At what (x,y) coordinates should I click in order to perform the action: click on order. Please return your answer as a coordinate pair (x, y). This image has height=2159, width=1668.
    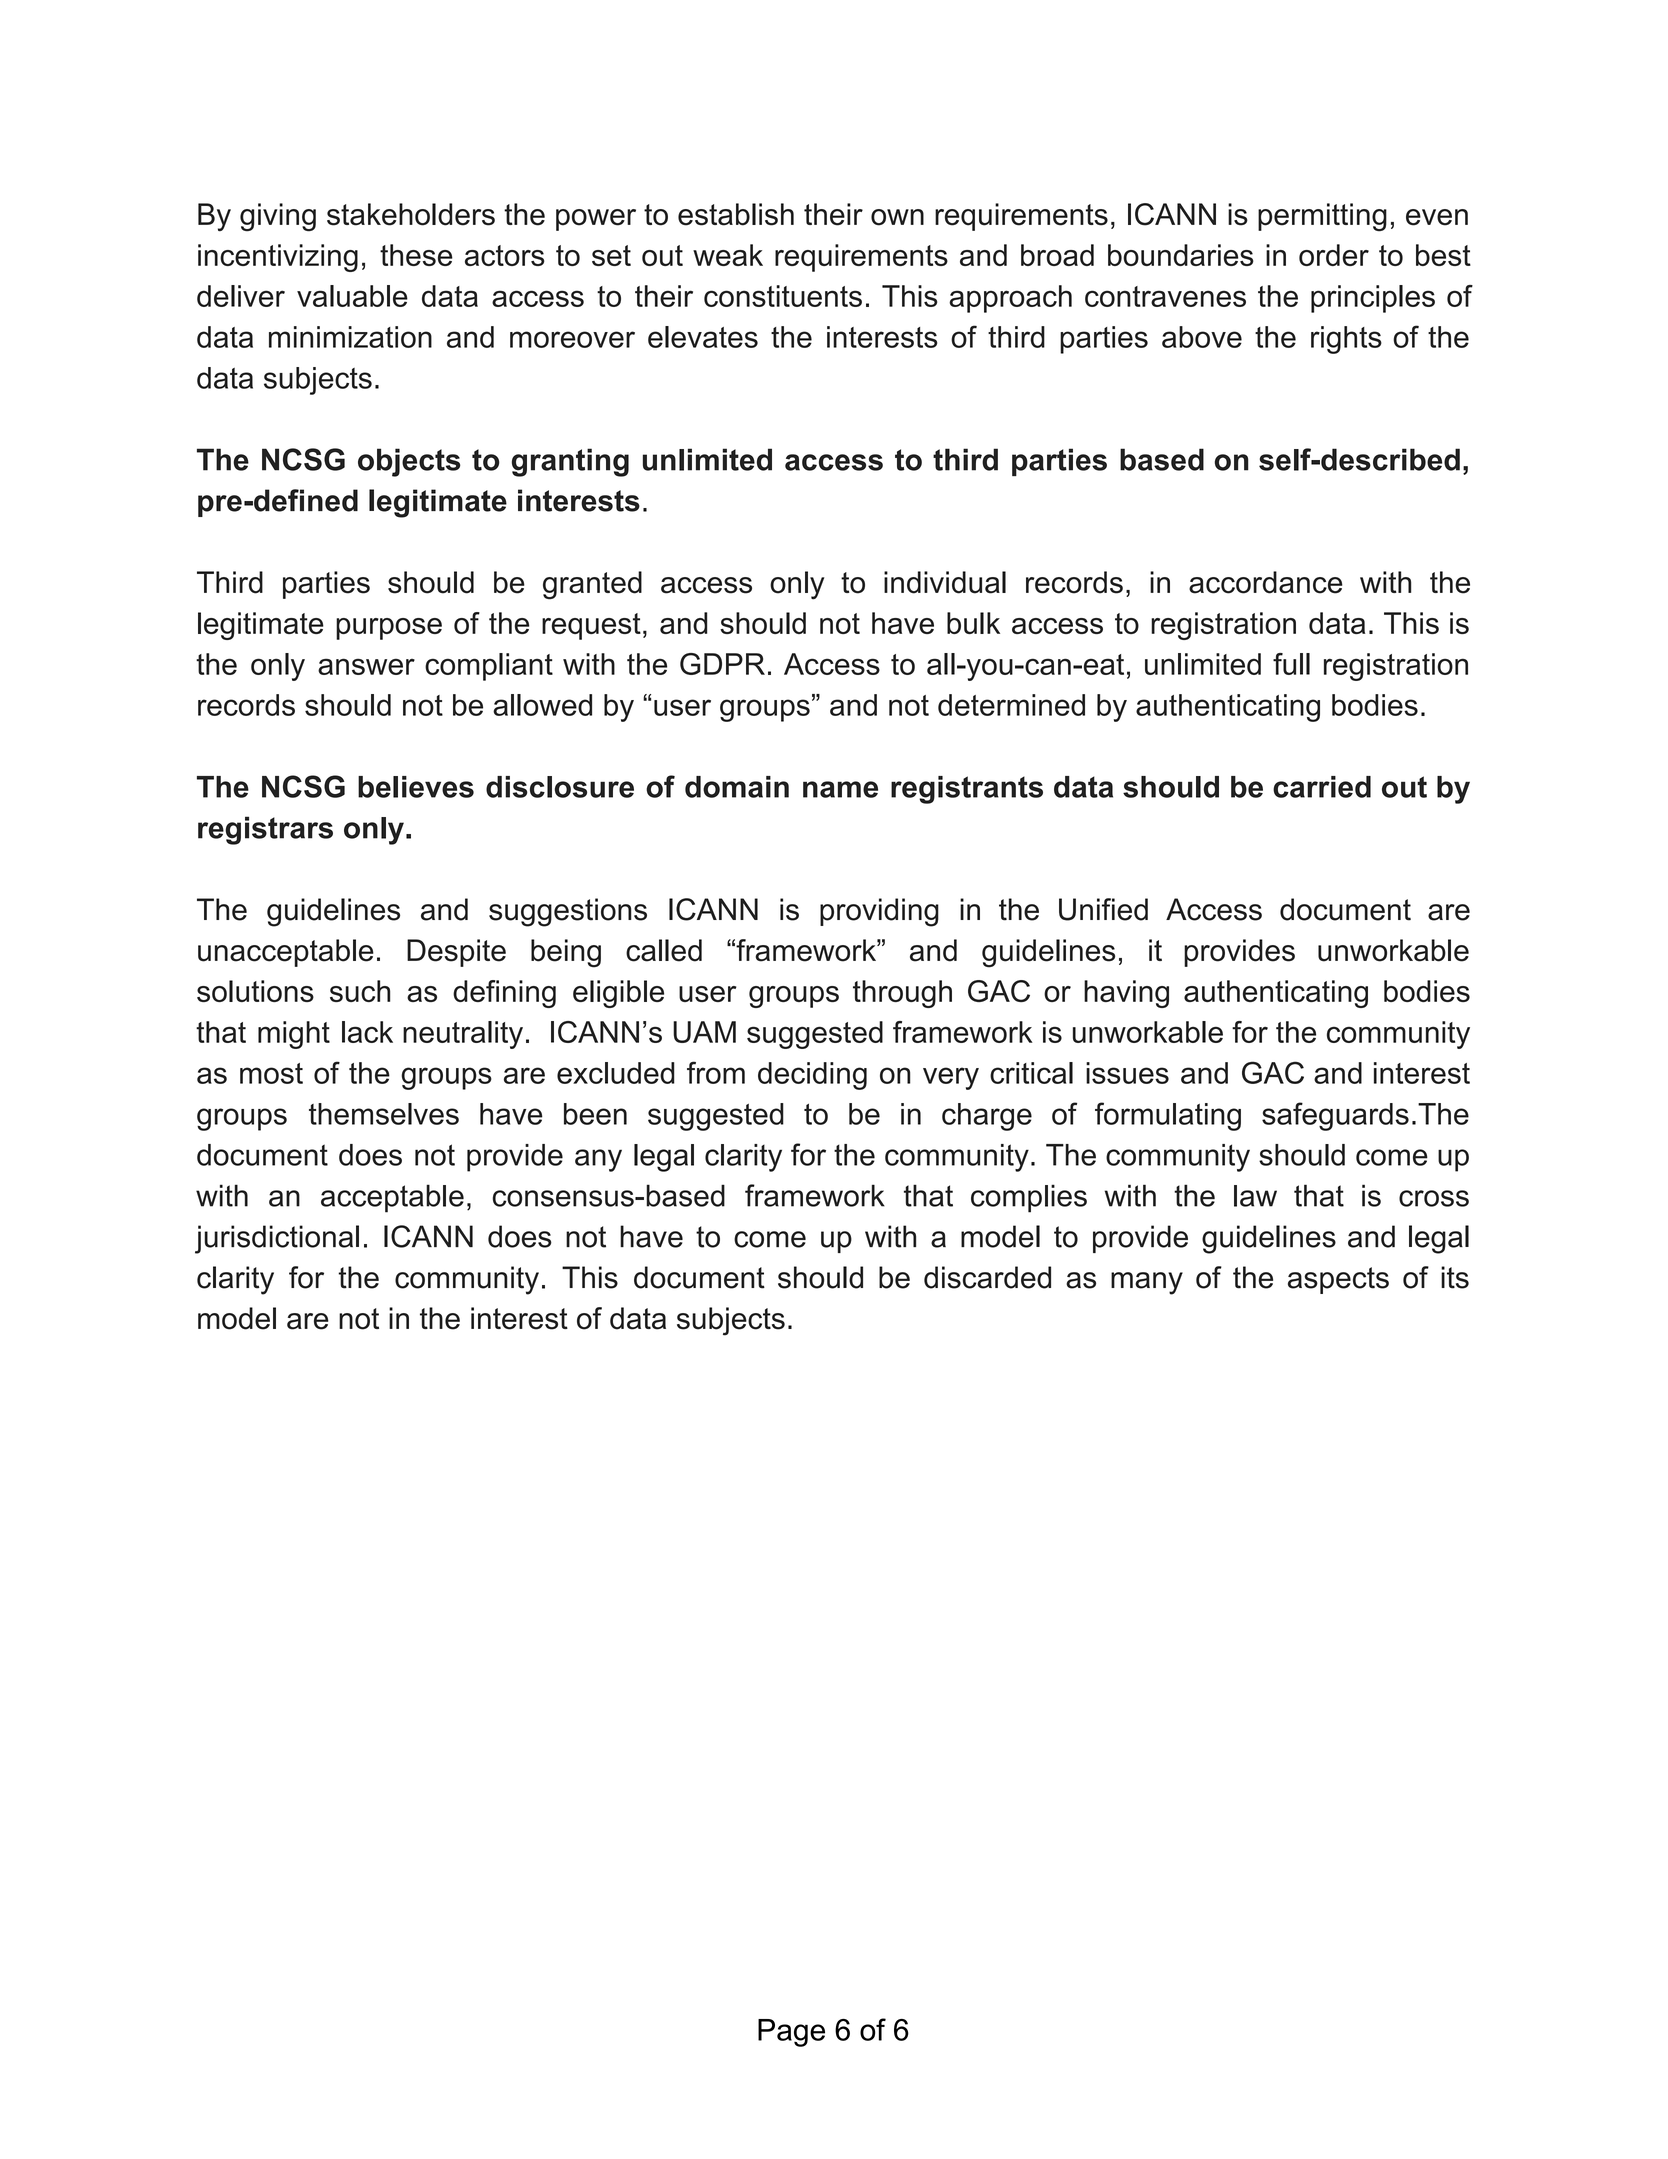
    Looking at the image, I should click on (1334, 255).
